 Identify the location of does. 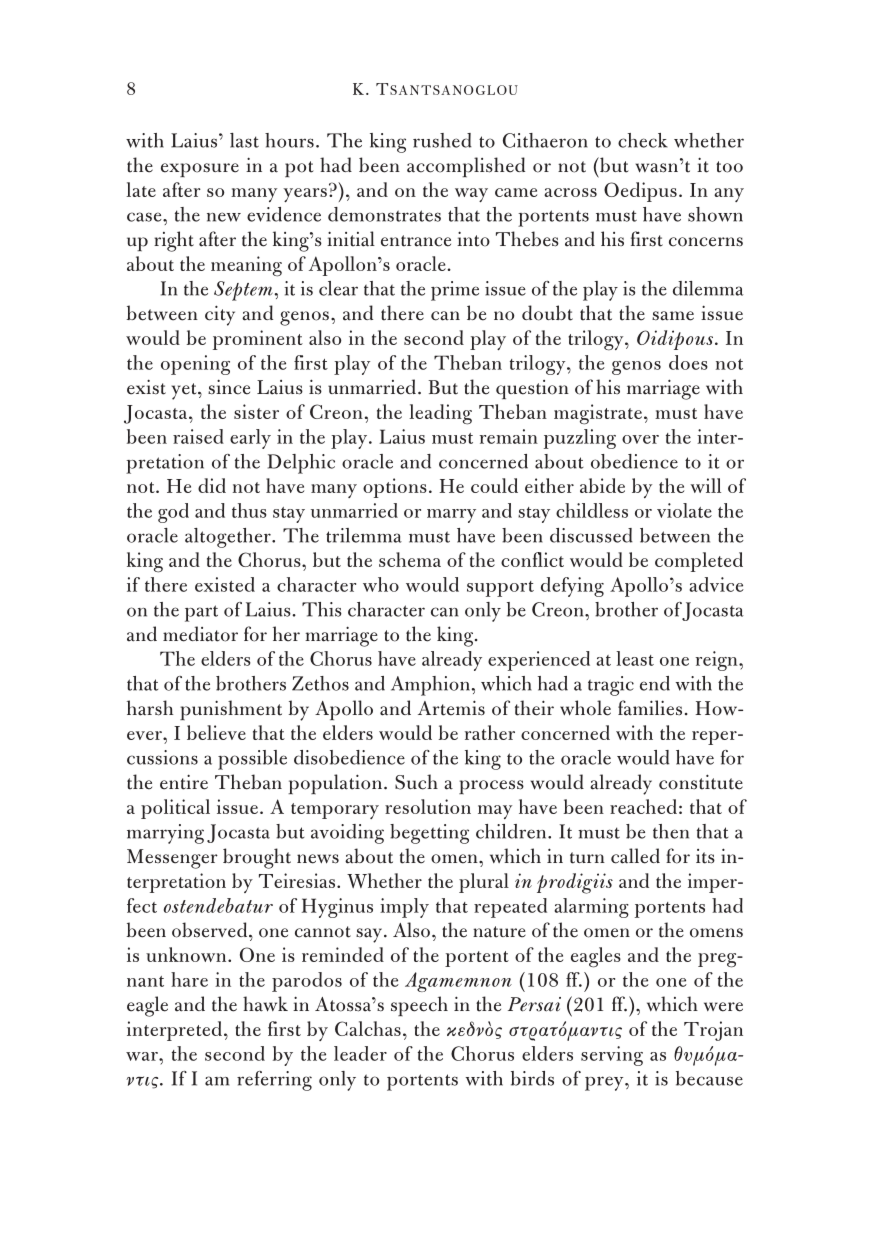
(688, 362).
